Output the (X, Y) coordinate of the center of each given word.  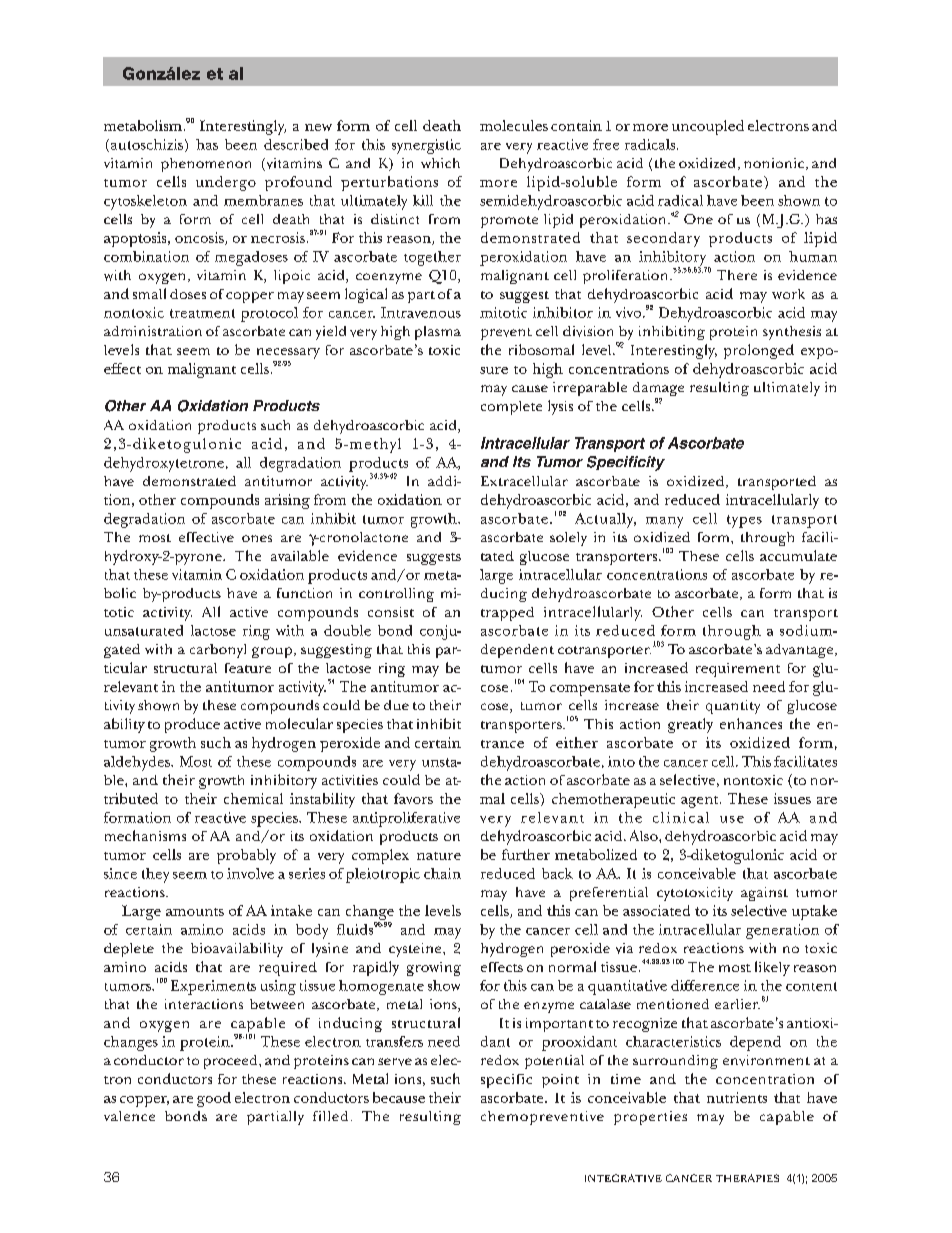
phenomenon (206, 165)
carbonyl (218, 651)
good (214, 1099)
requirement (738, 670)
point (560, 1081)
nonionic (775, 164)
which (440, 163)
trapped (507, 614)
